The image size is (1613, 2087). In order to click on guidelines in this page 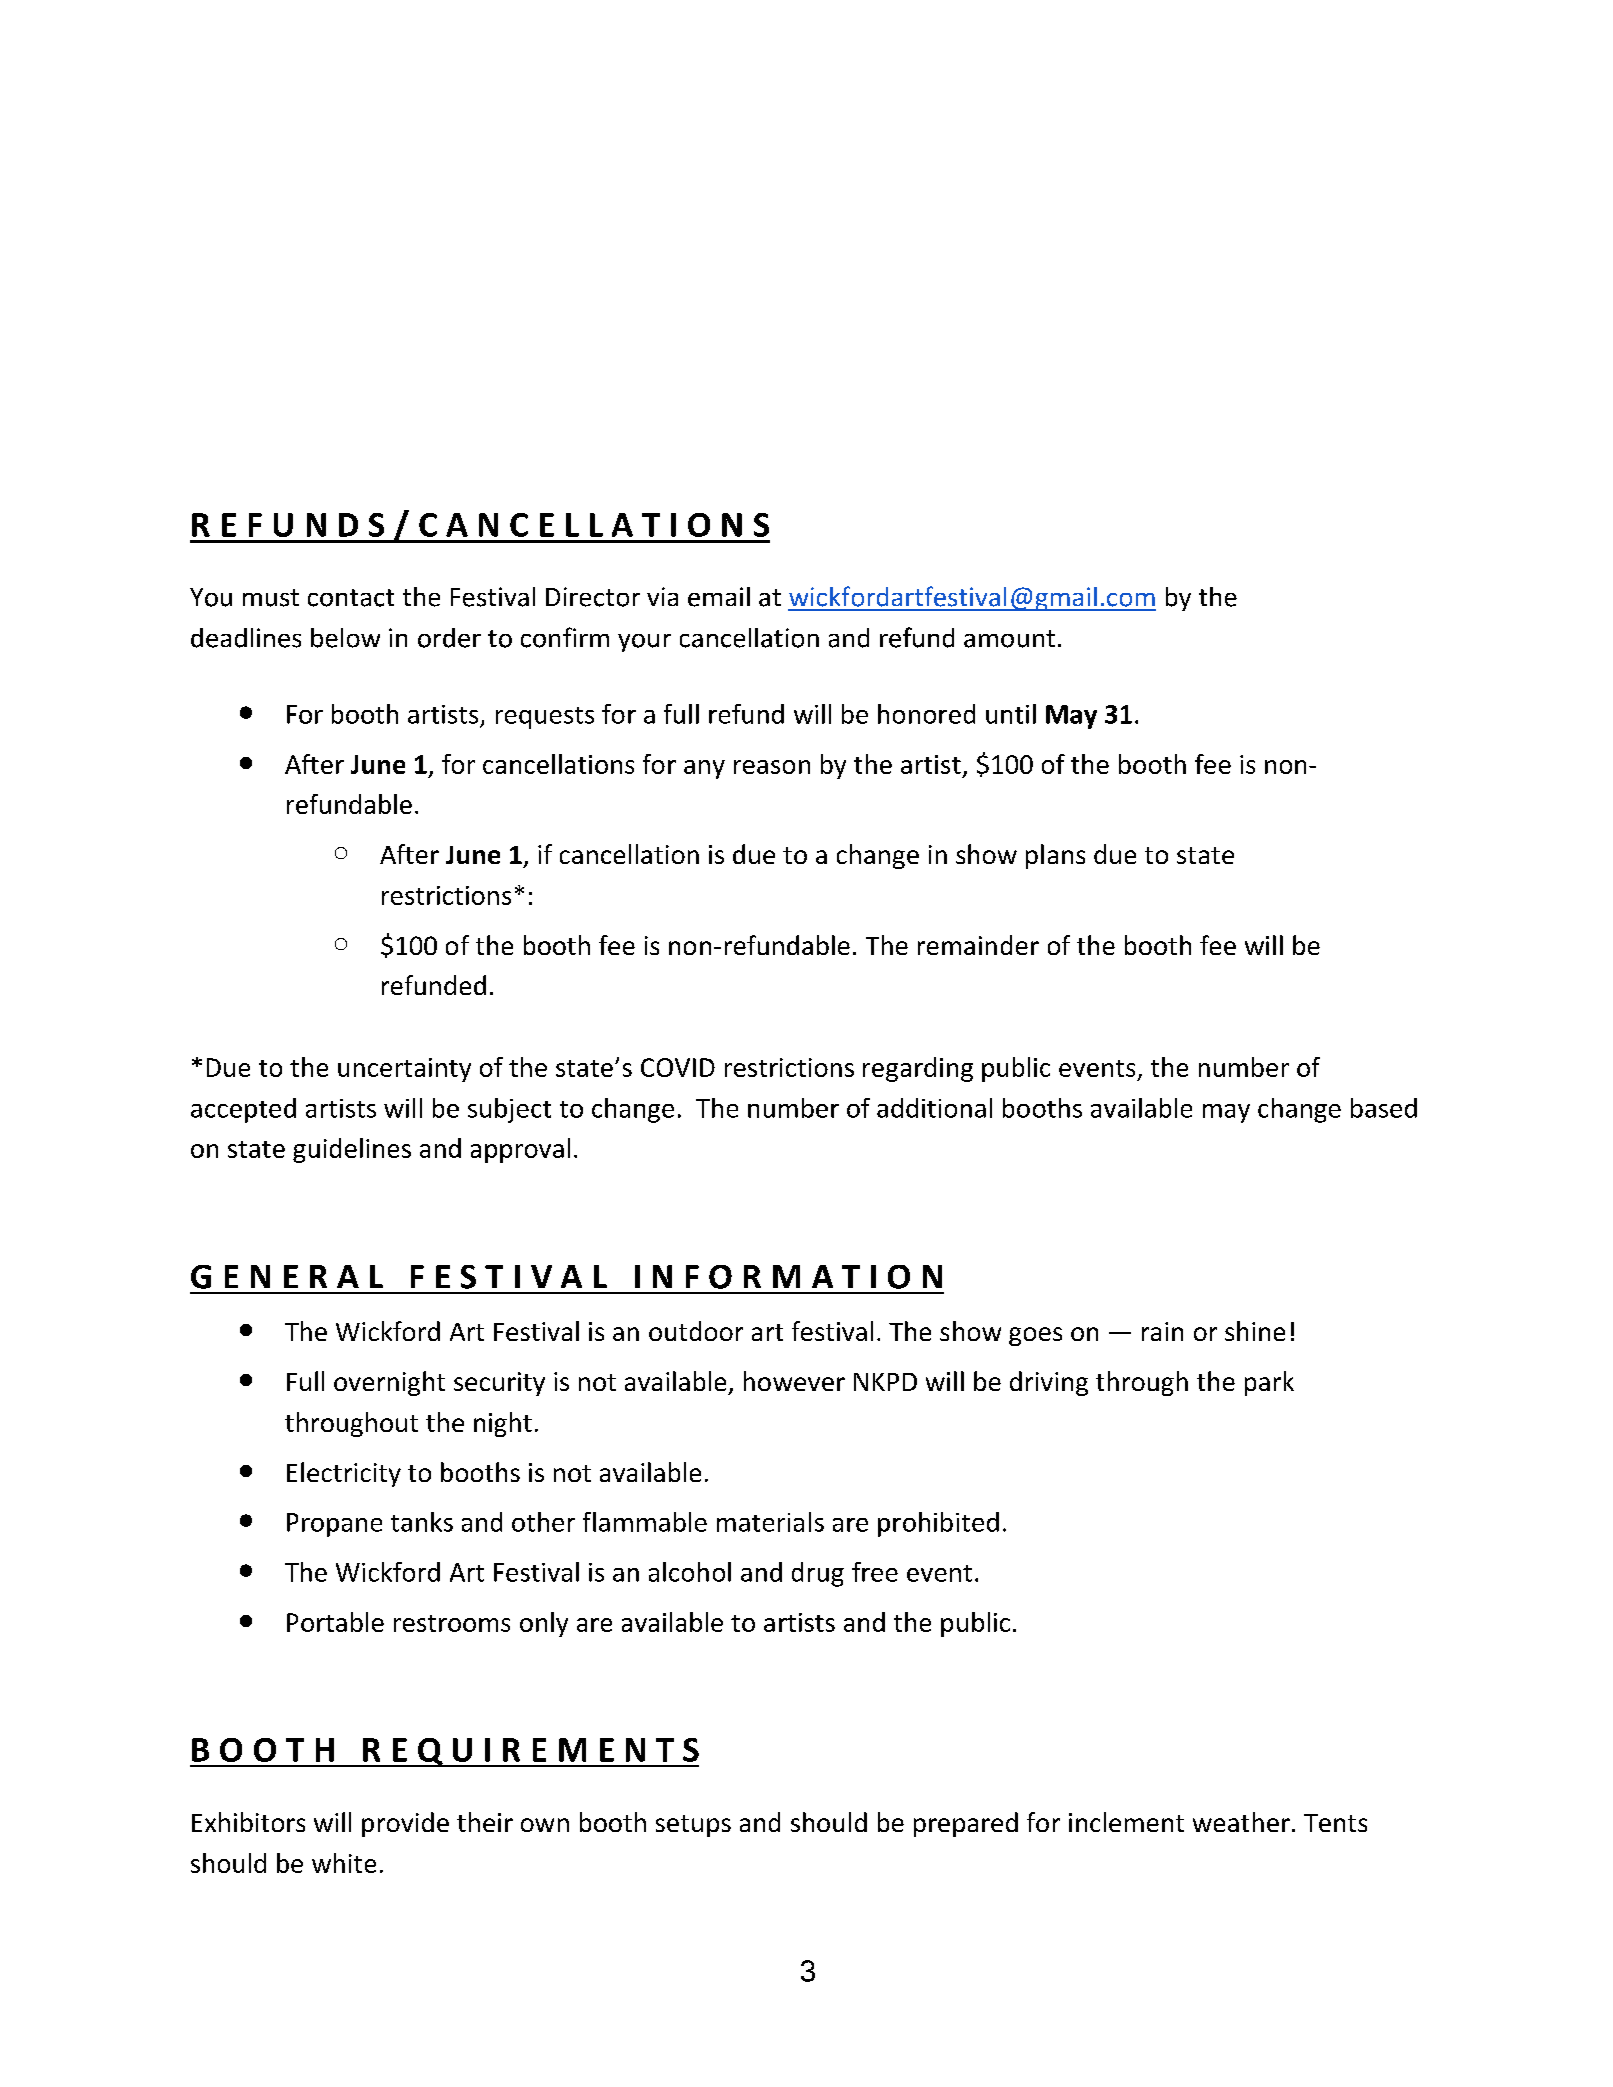, I will do `click(352, 1150)`.
